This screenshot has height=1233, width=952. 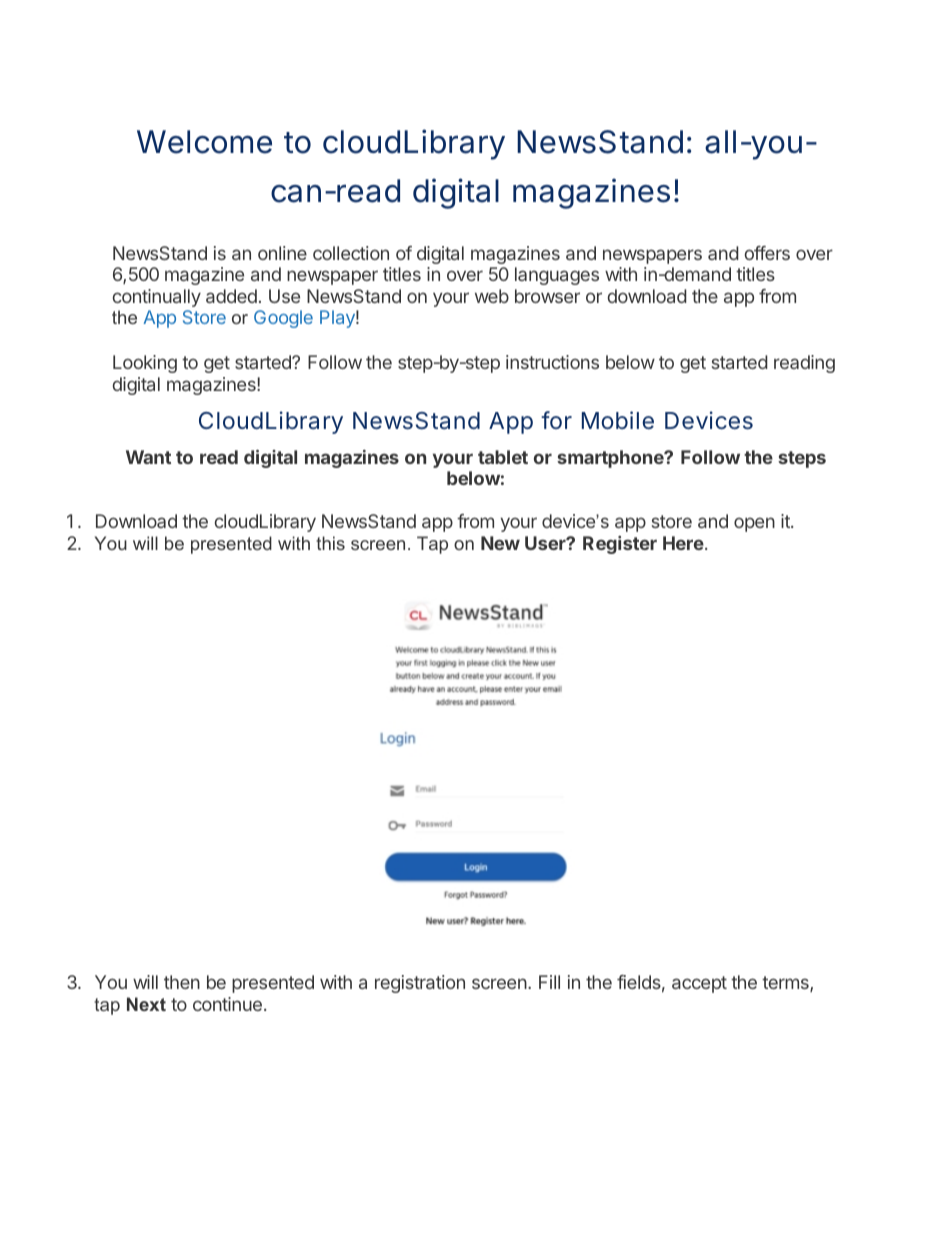 What do you see at coordinates (231, 296) in the screenshot?
I see `added` at bounding box center [231, 296].
